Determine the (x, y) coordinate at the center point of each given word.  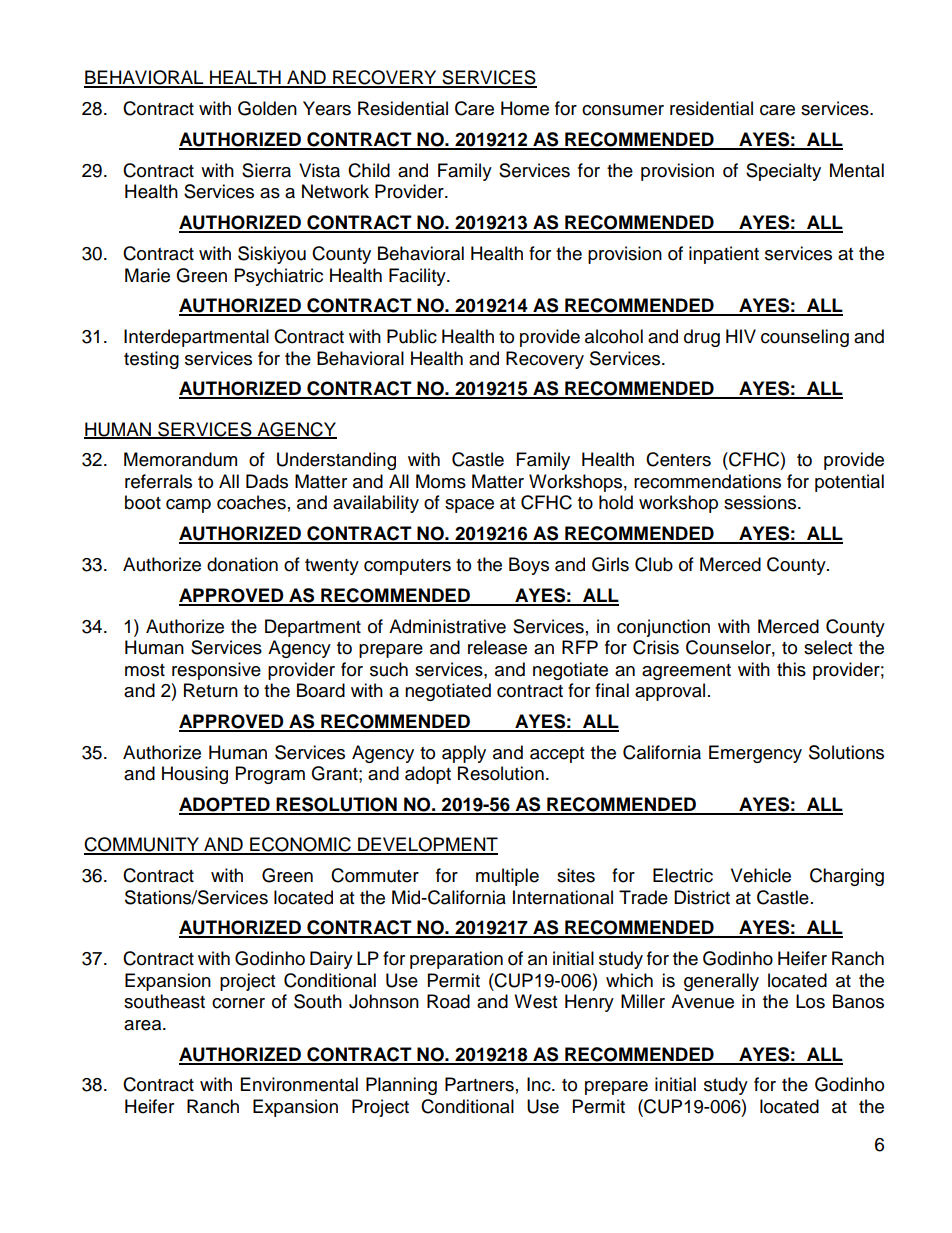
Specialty (783, 172)
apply (464, 754)
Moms (441, 481)
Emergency (755, 754)
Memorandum (180, 459)
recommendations (707, 481)
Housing (195, 775)
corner (238, 1003)
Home (525, 108)
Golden (267, 108)
